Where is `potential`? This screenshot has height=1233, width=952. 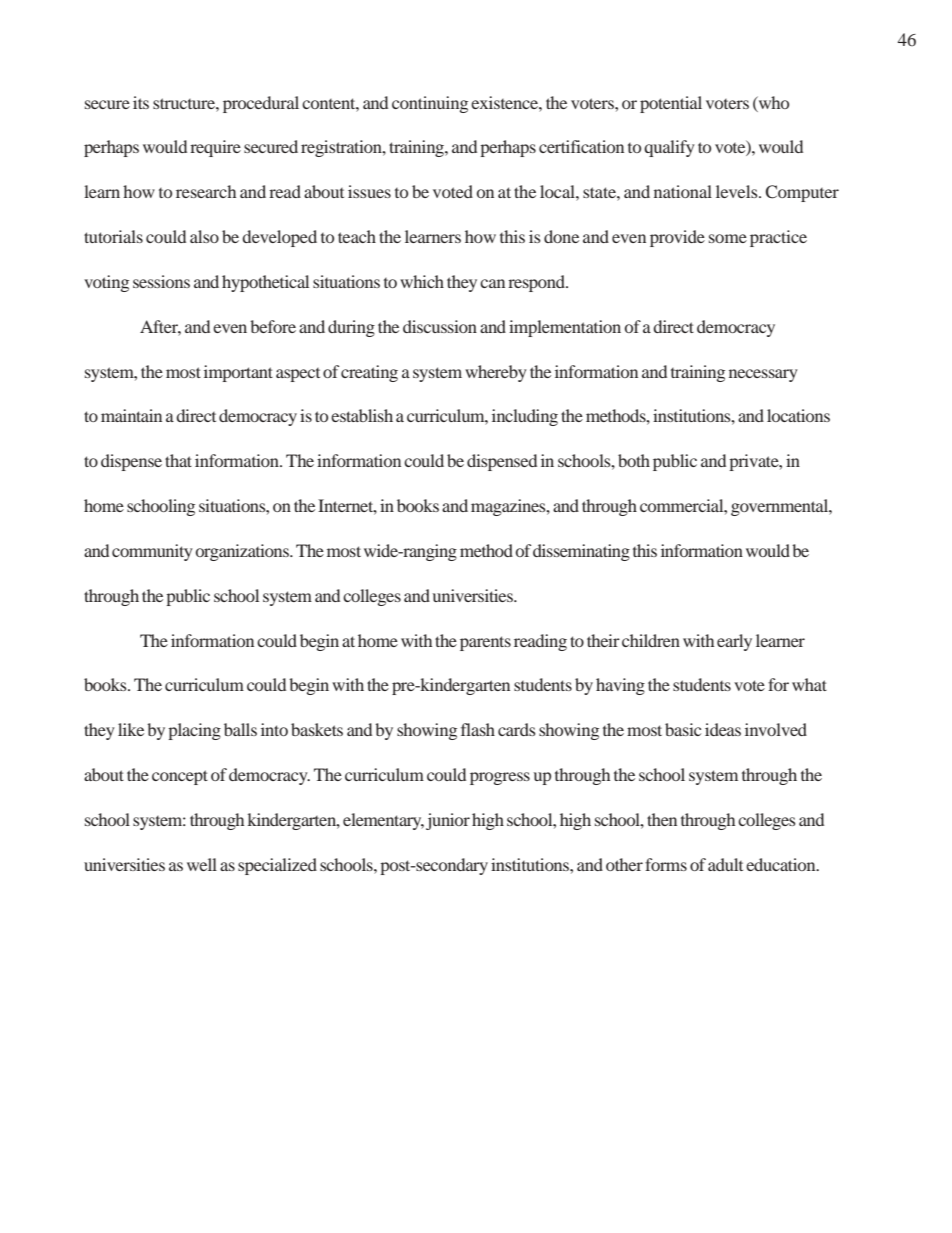
potential is located at coordinates (671, 104).
